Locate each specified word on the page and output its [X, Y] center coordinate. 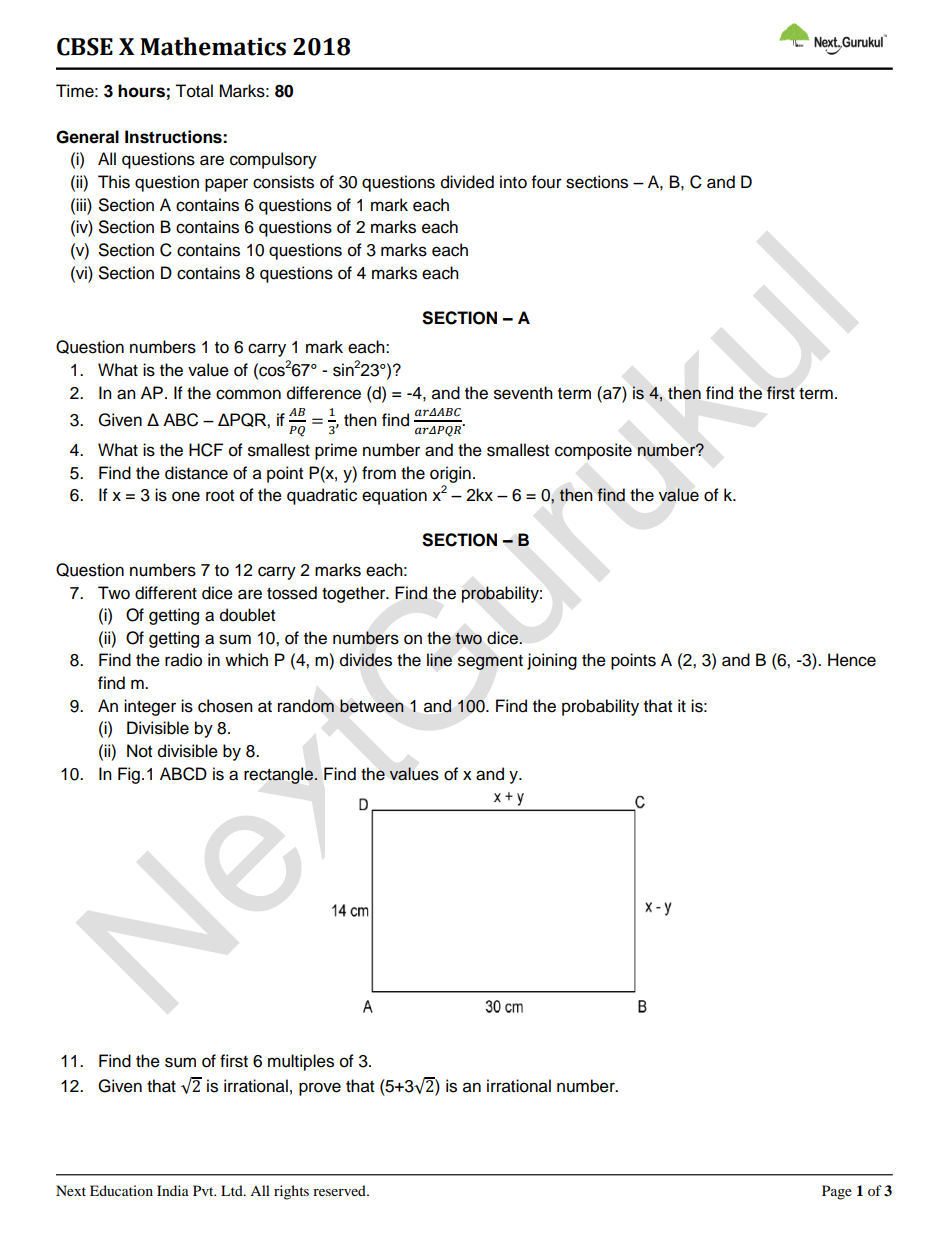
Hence [852, 660]
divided [467, 182]
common [248, 394]
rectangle [280, 775]
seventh [523, 393]
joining [552, 661]
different [166, 593]
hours [141, 91]
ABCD [183, 774]
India [173, 1190]
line [439, 660]
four [547, 182]
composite [593, 451]
